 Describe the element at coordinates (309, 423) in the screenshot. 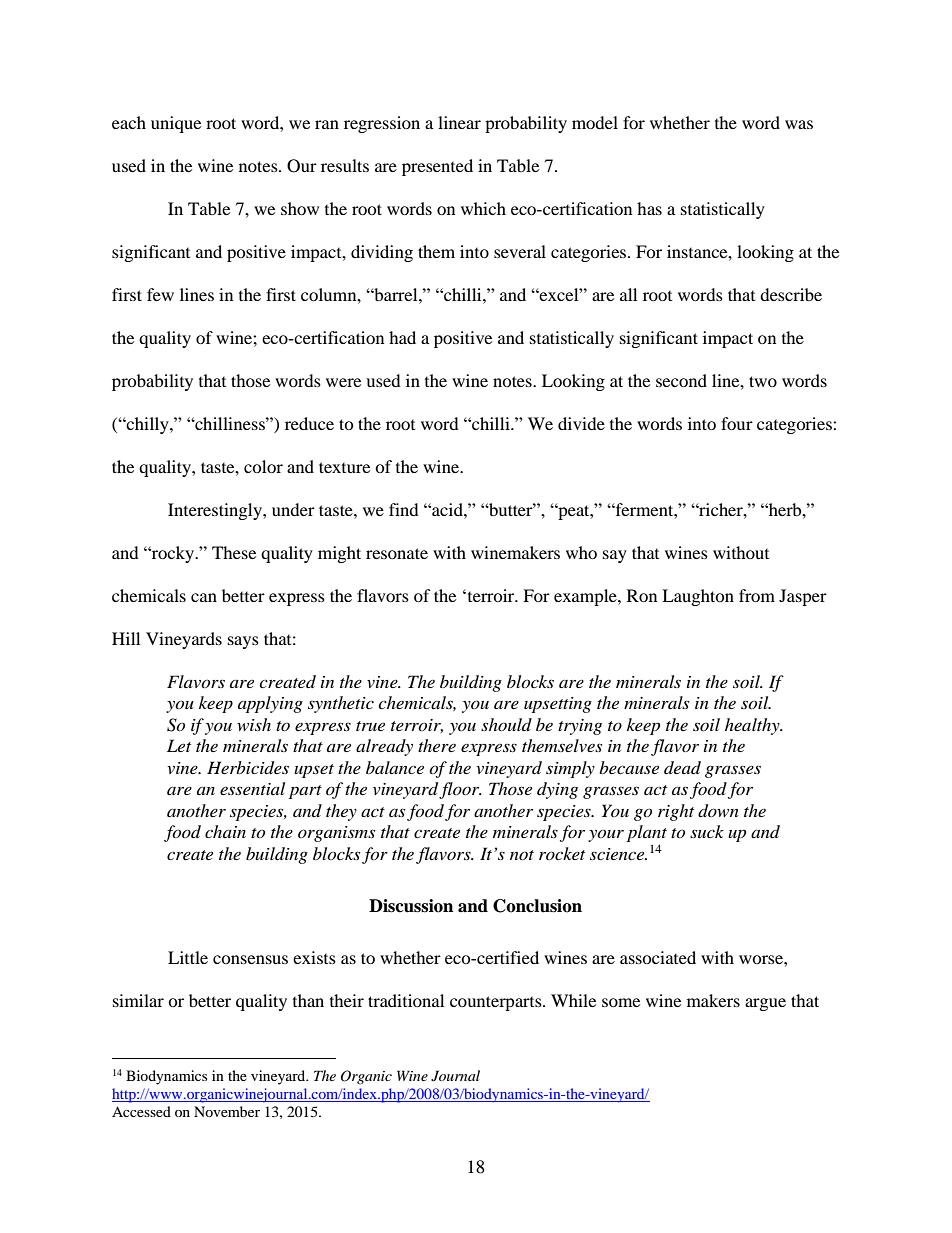

I see `reduce` at that location.
